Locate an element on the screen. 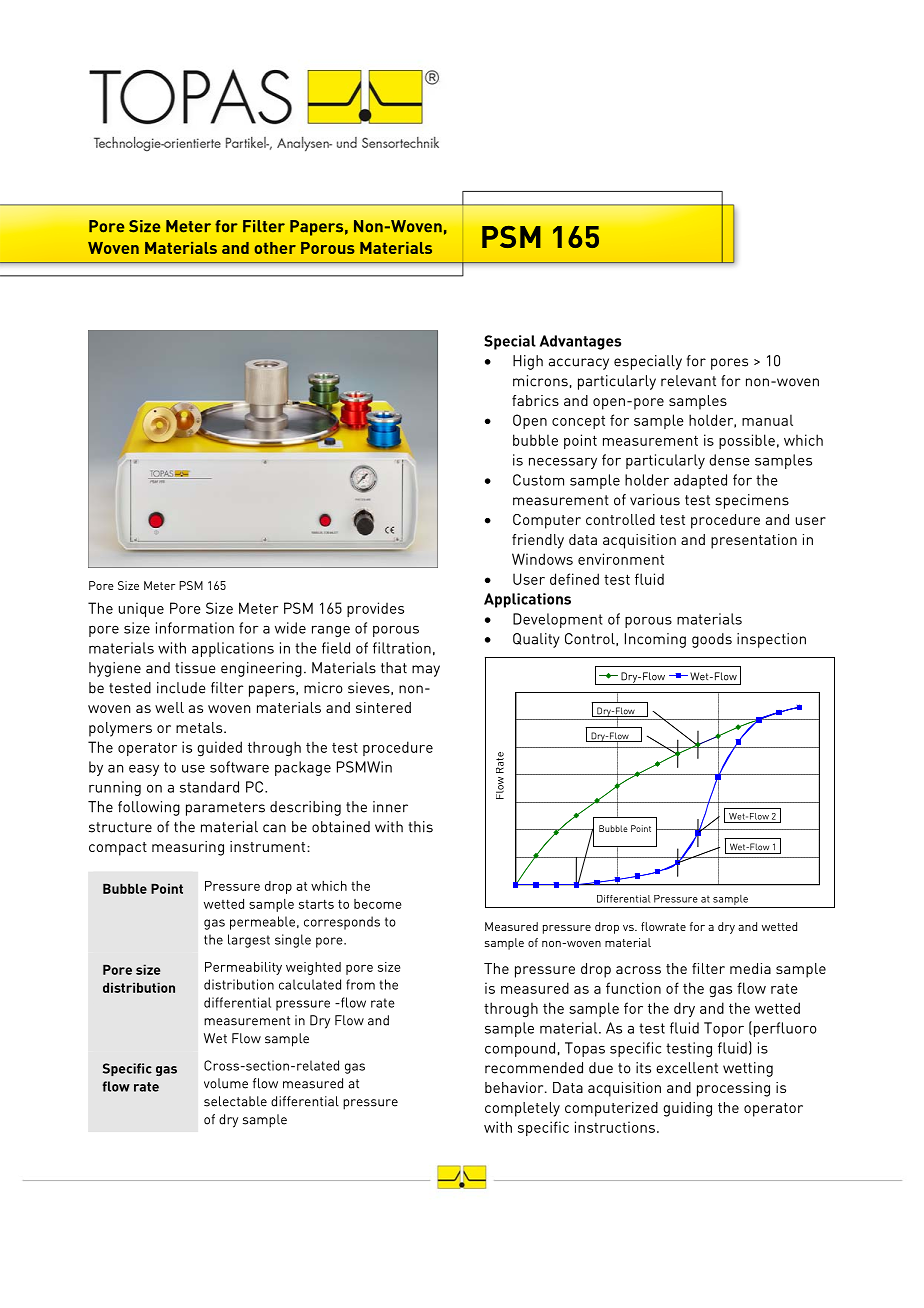 Image resolution: width=924 pixels, height=1308 pixels. unique is located at coordinates (141, 609).
